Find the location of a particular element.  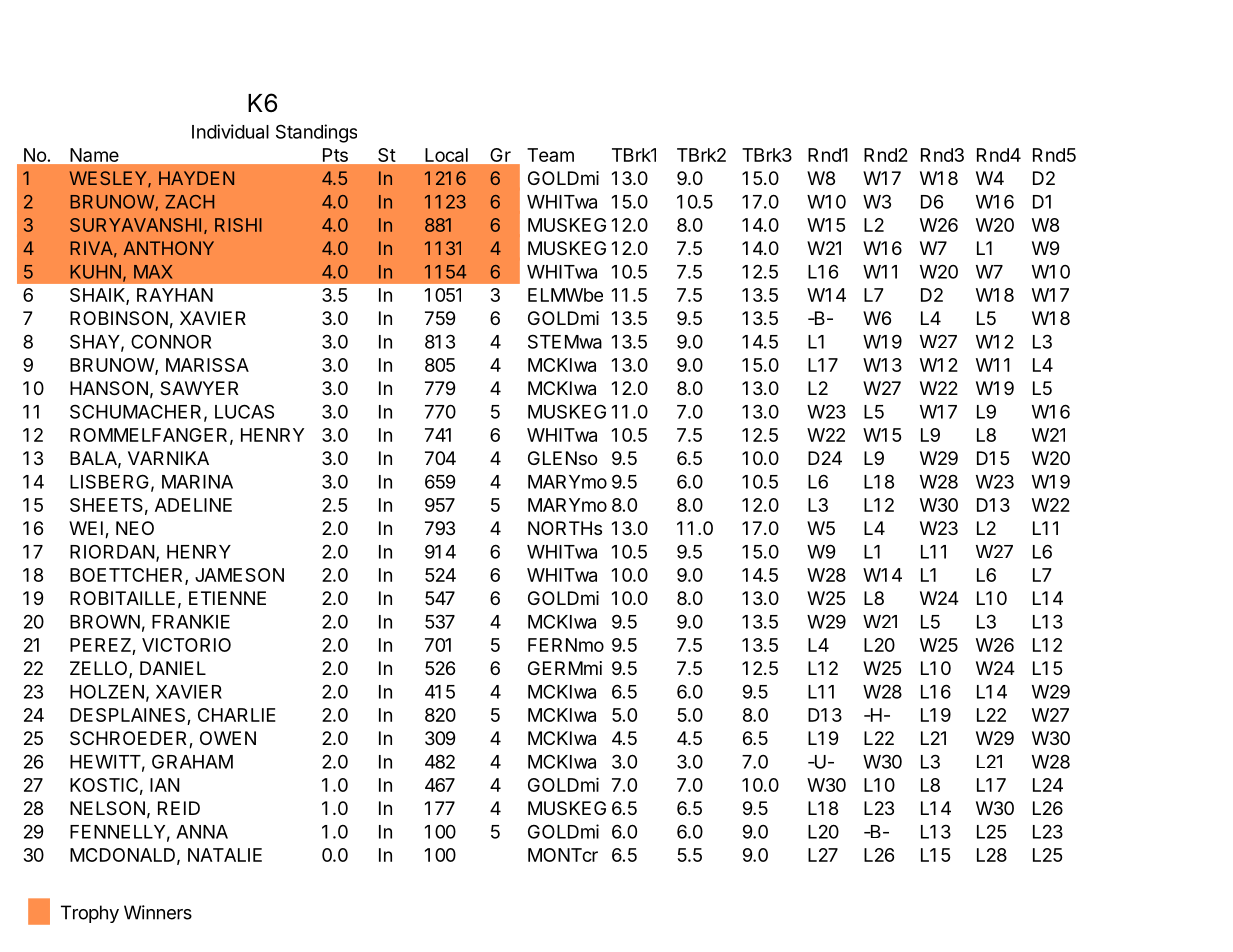

DANIEL is located at coordinates (173, 668).
